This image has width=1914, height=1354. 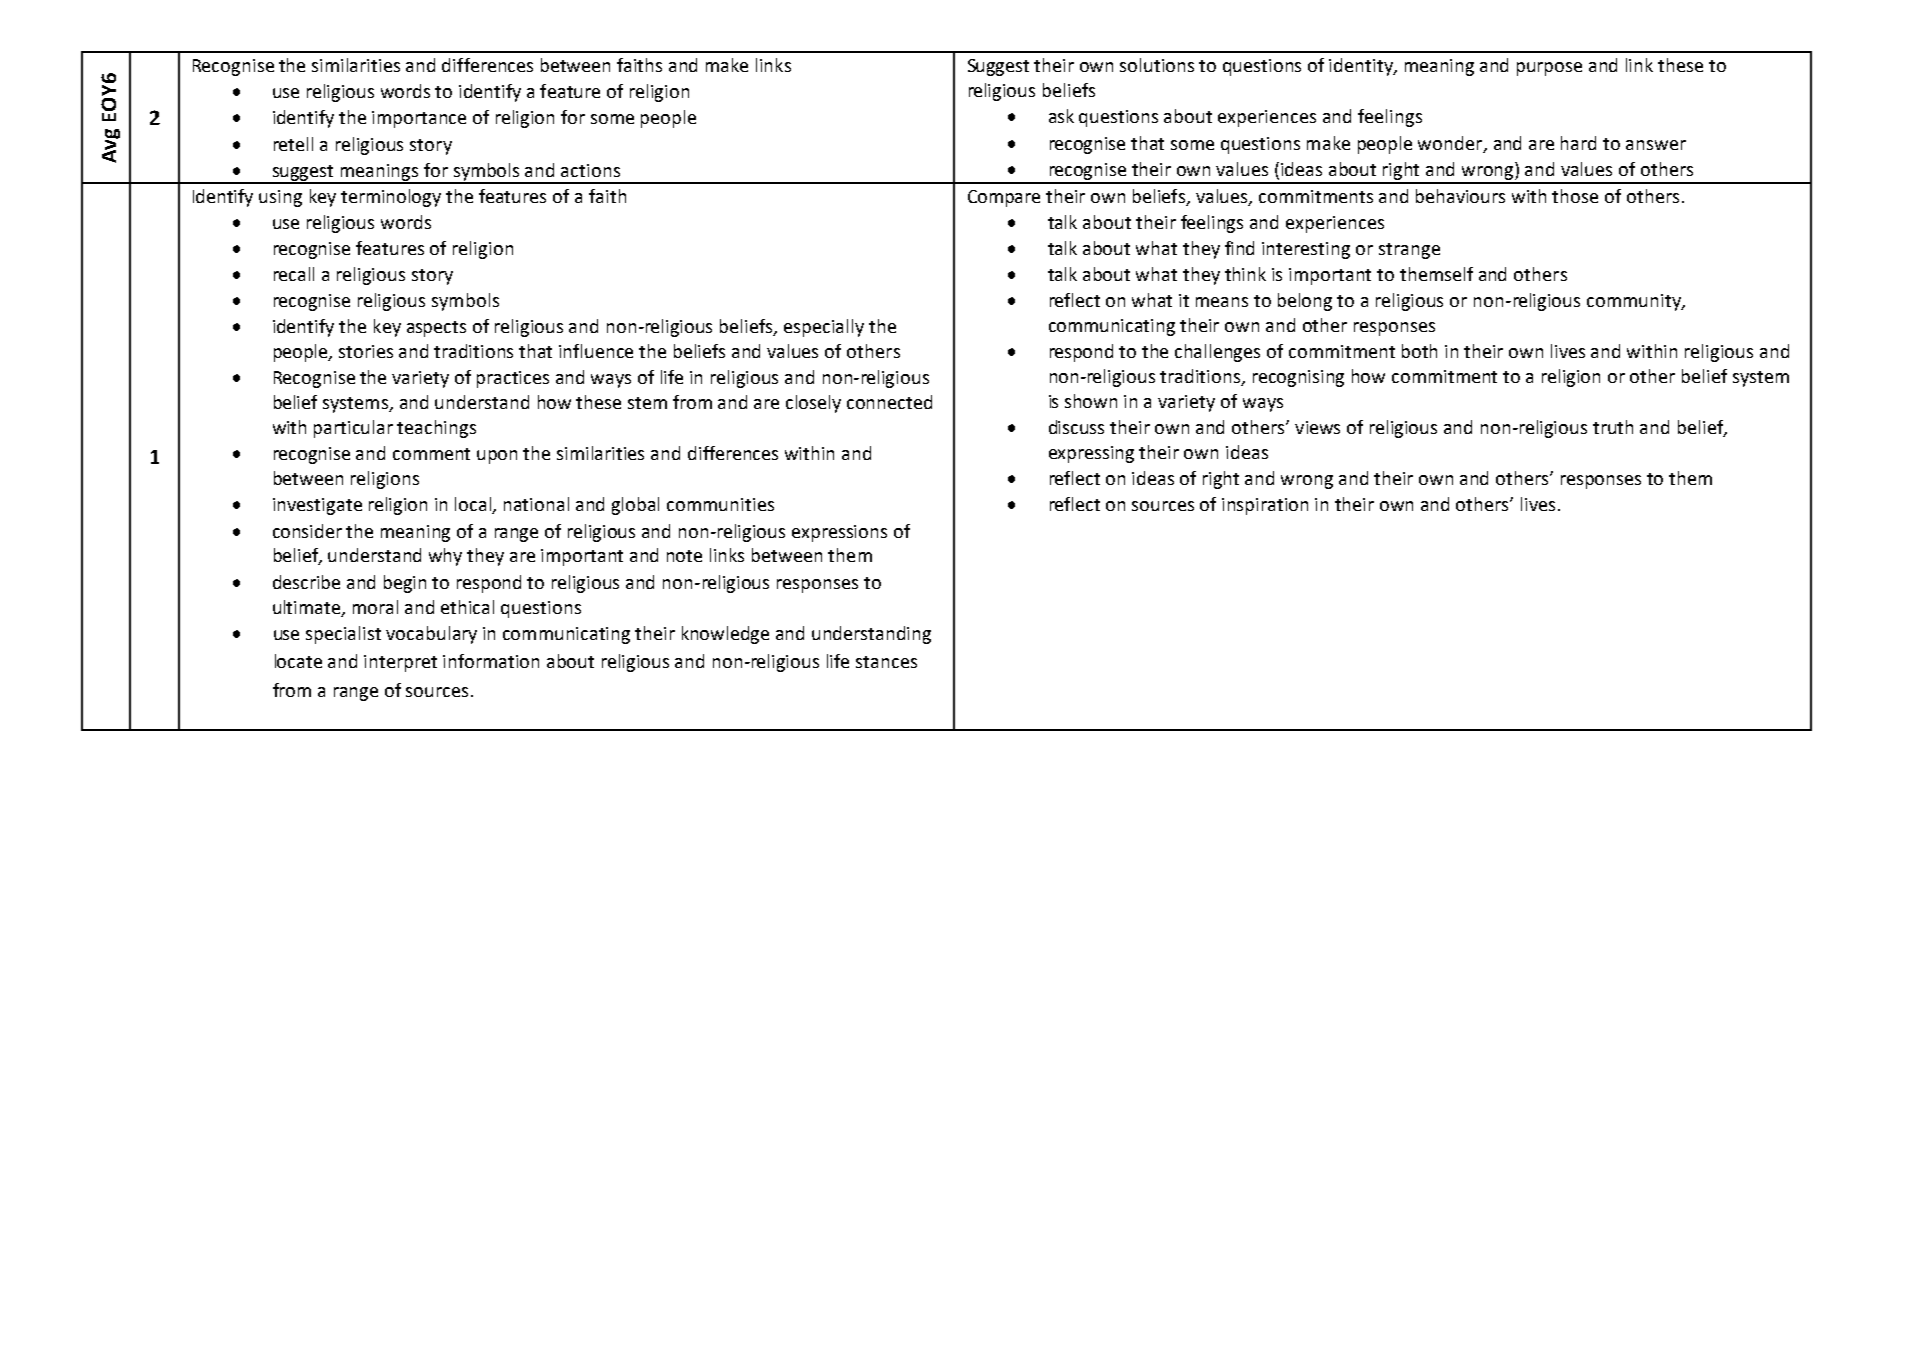 What do you see at coordinates (889, 402) in the image?
I see `connected` at bounding box center [889, 402].
